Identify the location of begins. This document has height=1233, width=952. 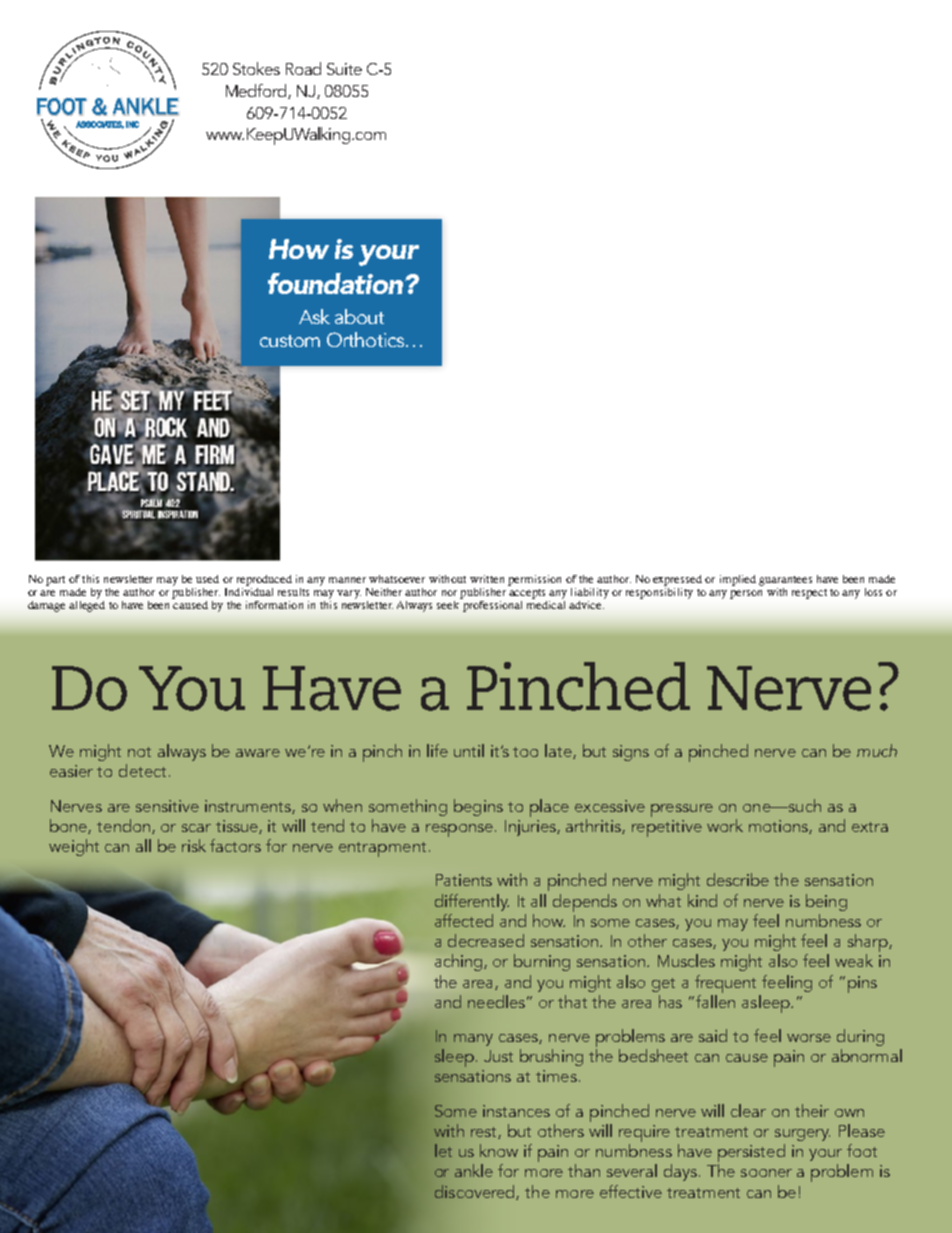
(478, 807).
